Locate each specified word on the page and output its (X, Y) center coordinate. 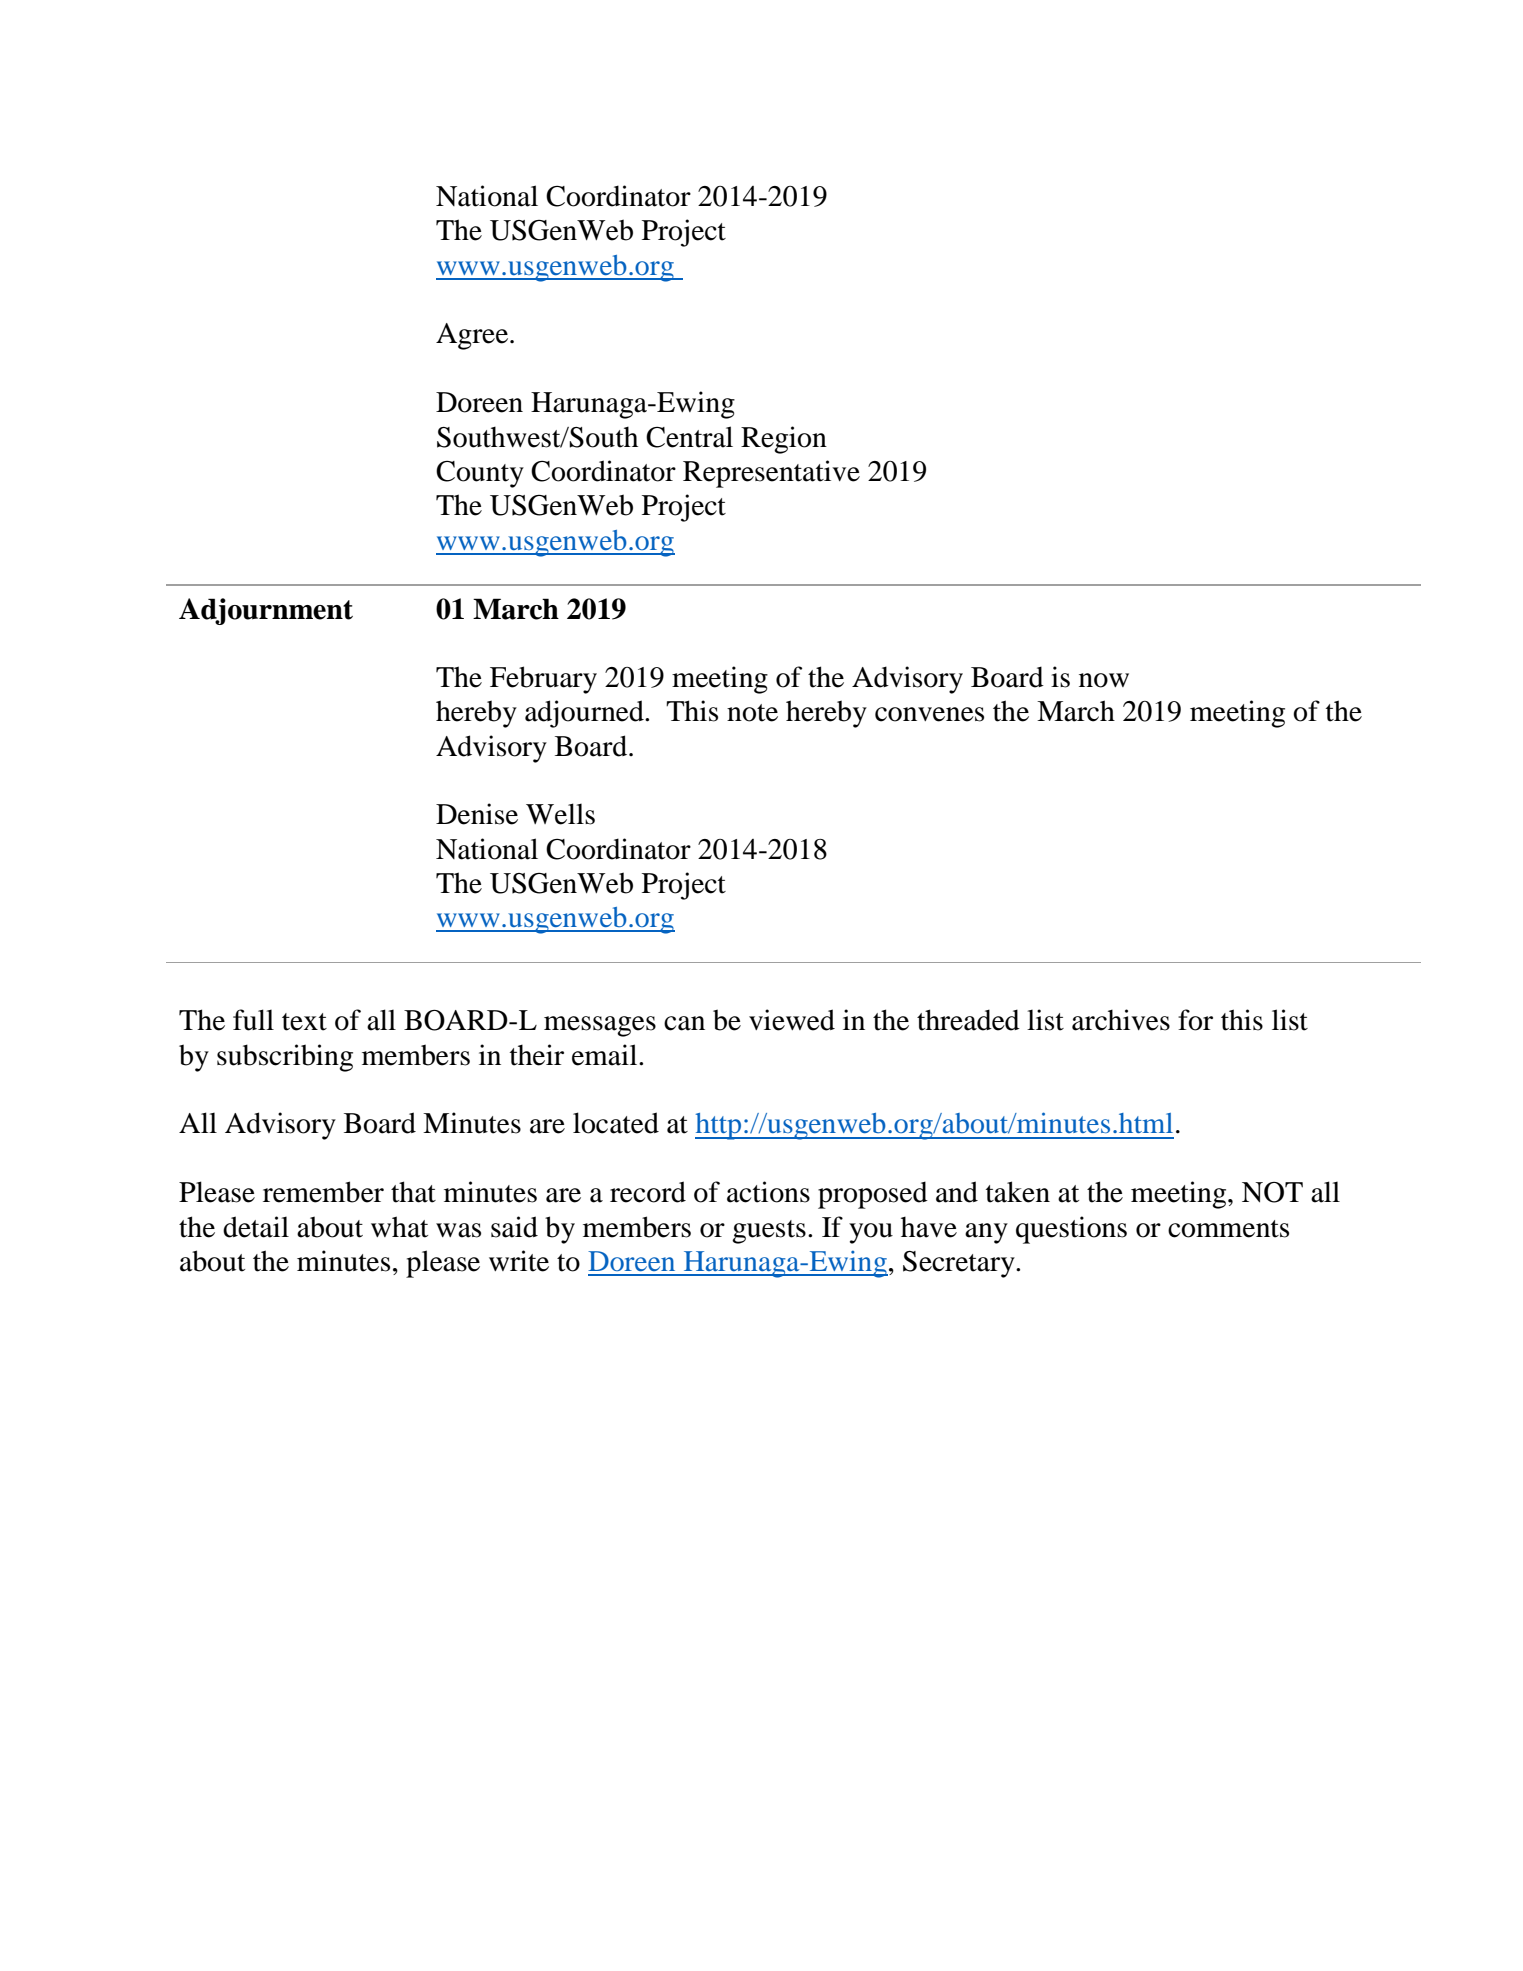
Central (689, 437)
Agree (473, 336)
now (1104, 680)
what (399, 1227)
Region (784, 440)
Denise (477, 814)
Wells (560, 814)
